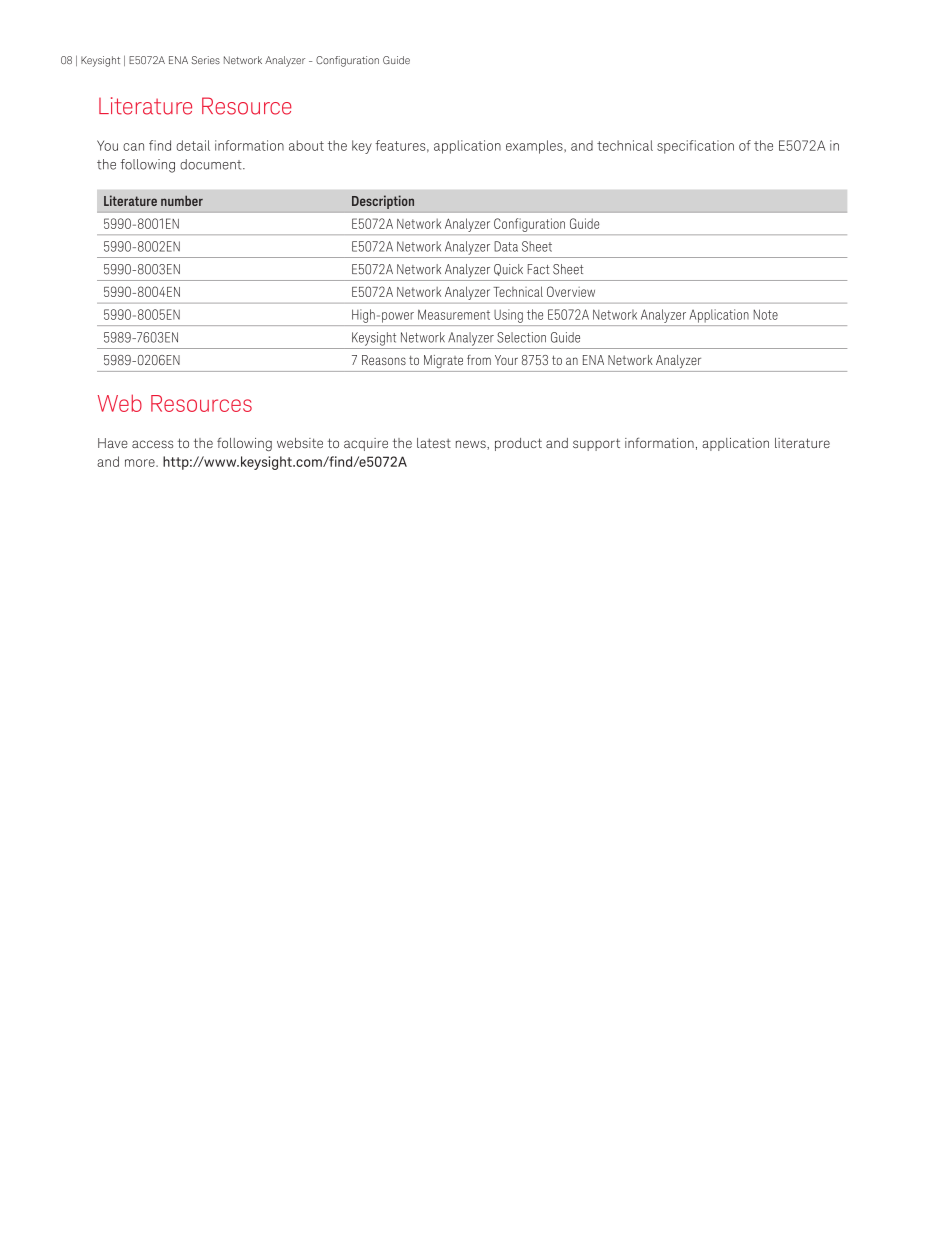  What do you see at coordinates (205, 60) in the image?
I see `Series` at bounding box center [205, 60].
